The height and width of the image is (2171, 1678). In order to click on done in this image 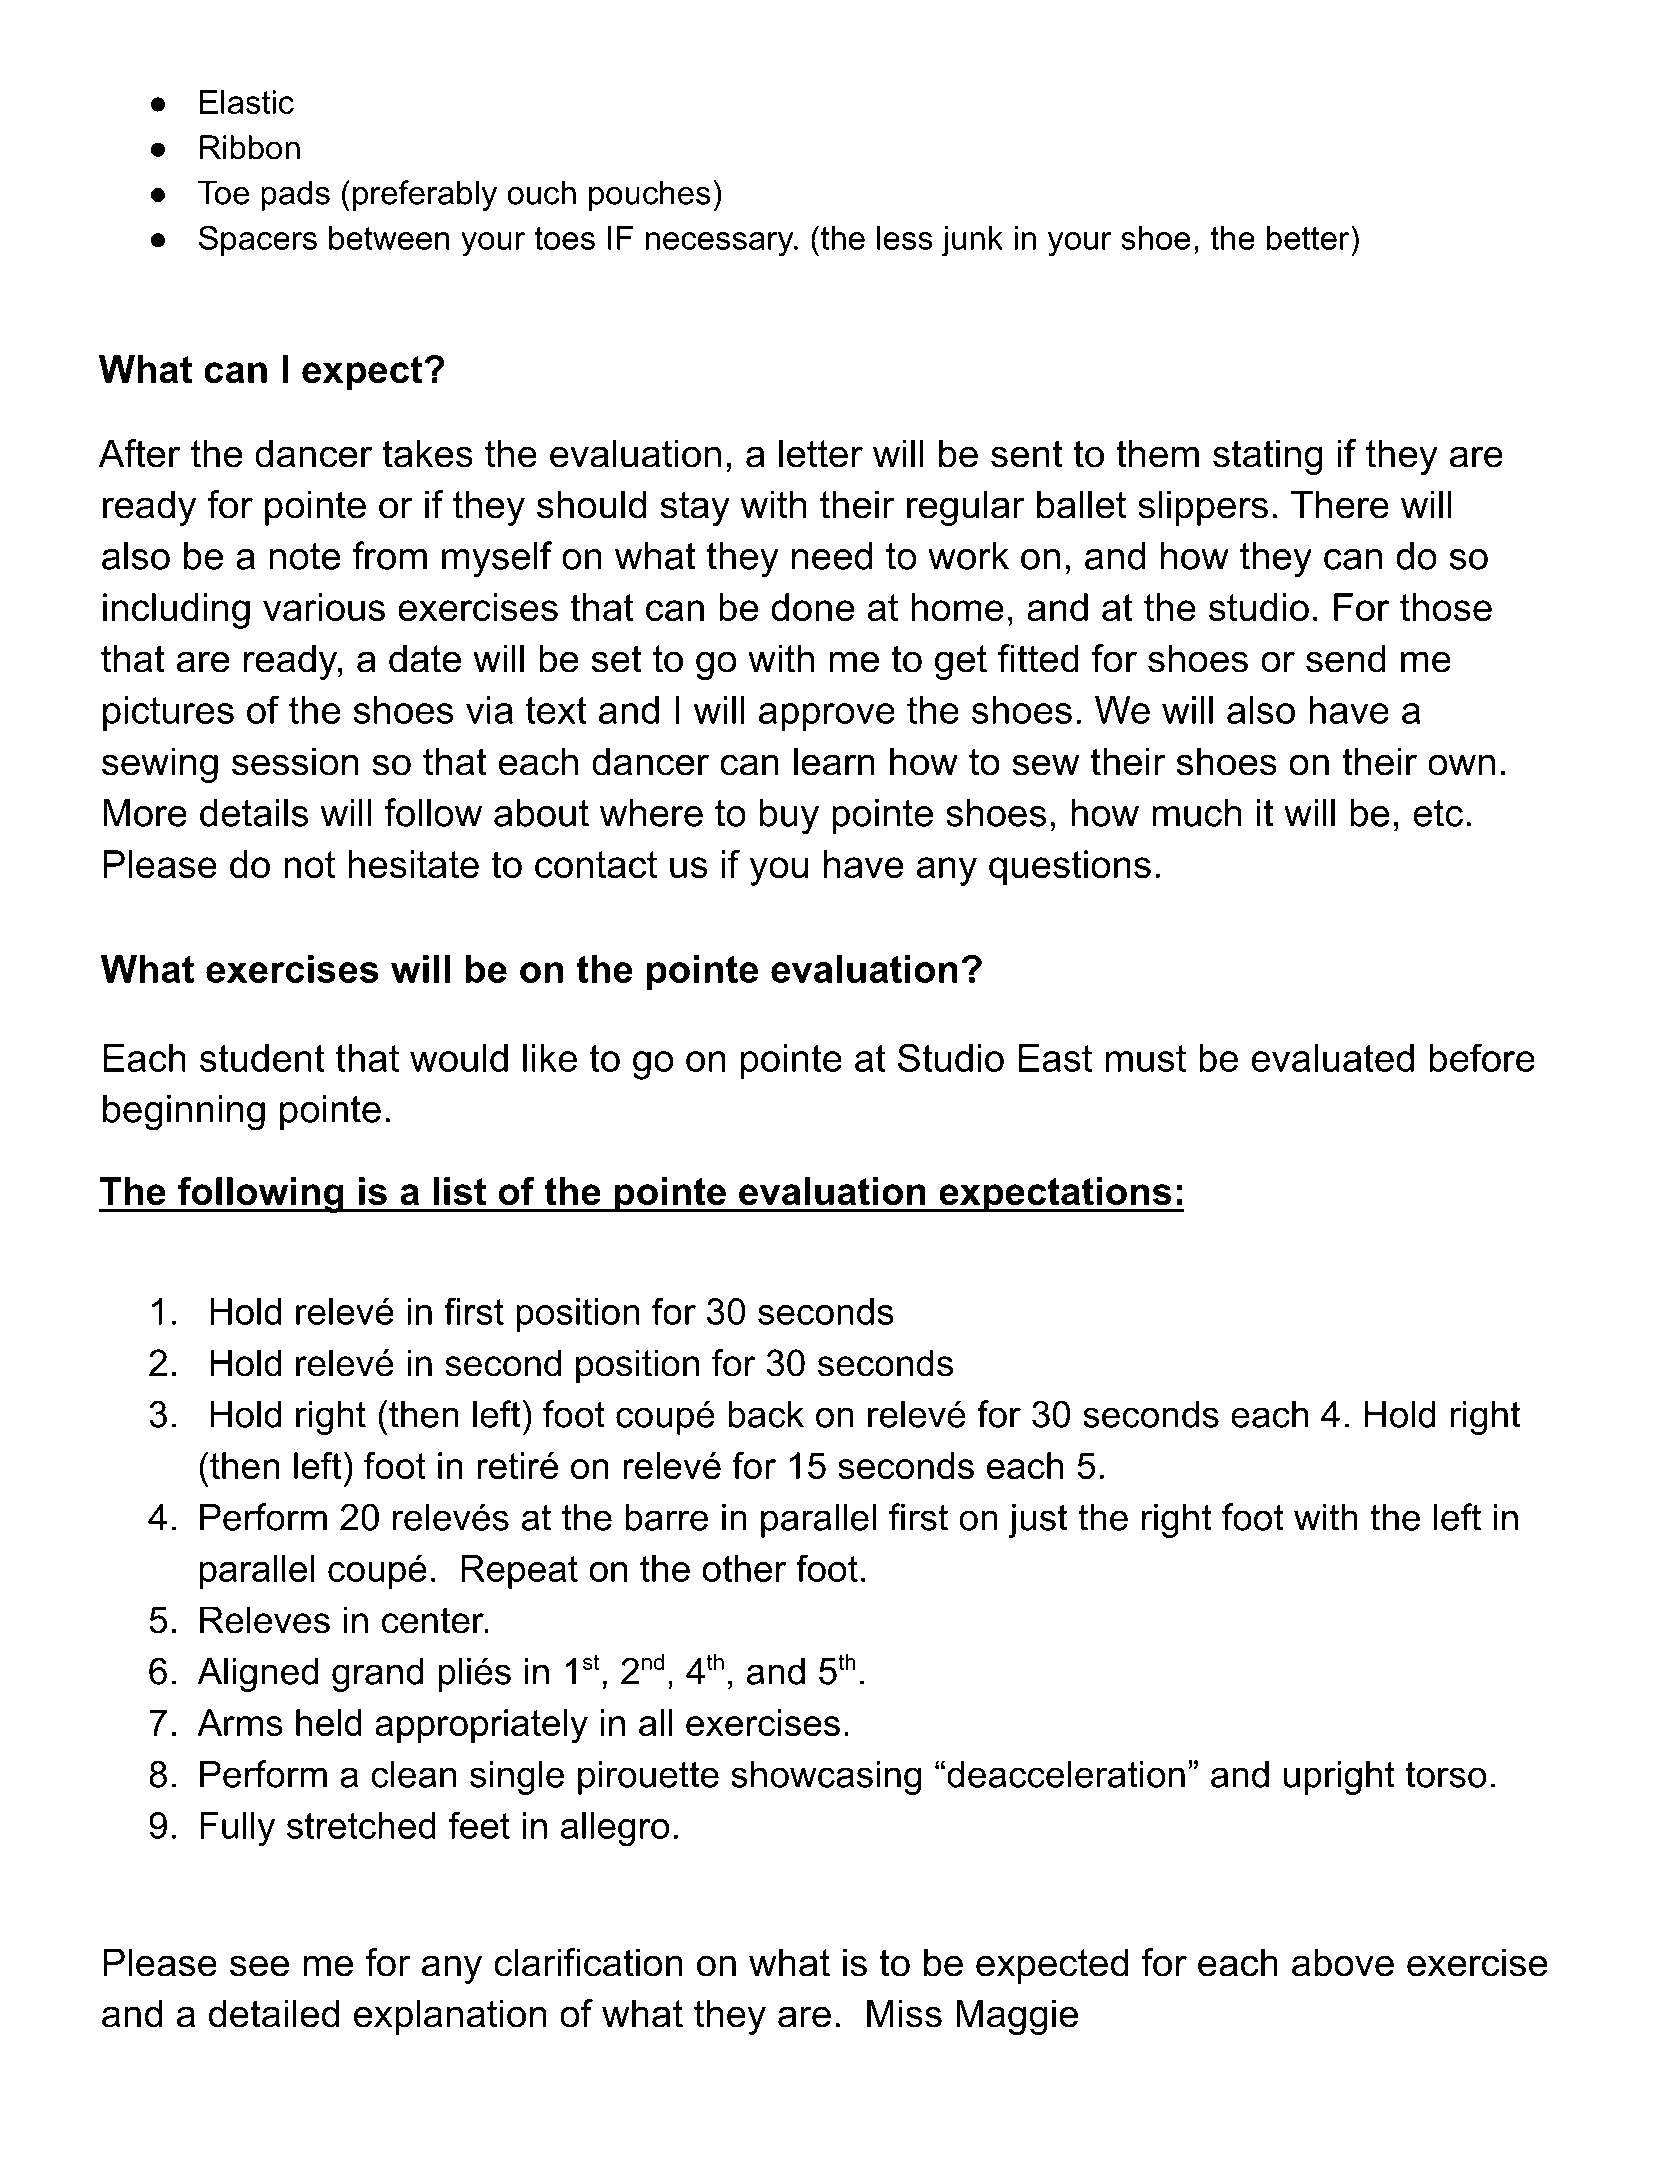, I will do `click(813, 607)`.
